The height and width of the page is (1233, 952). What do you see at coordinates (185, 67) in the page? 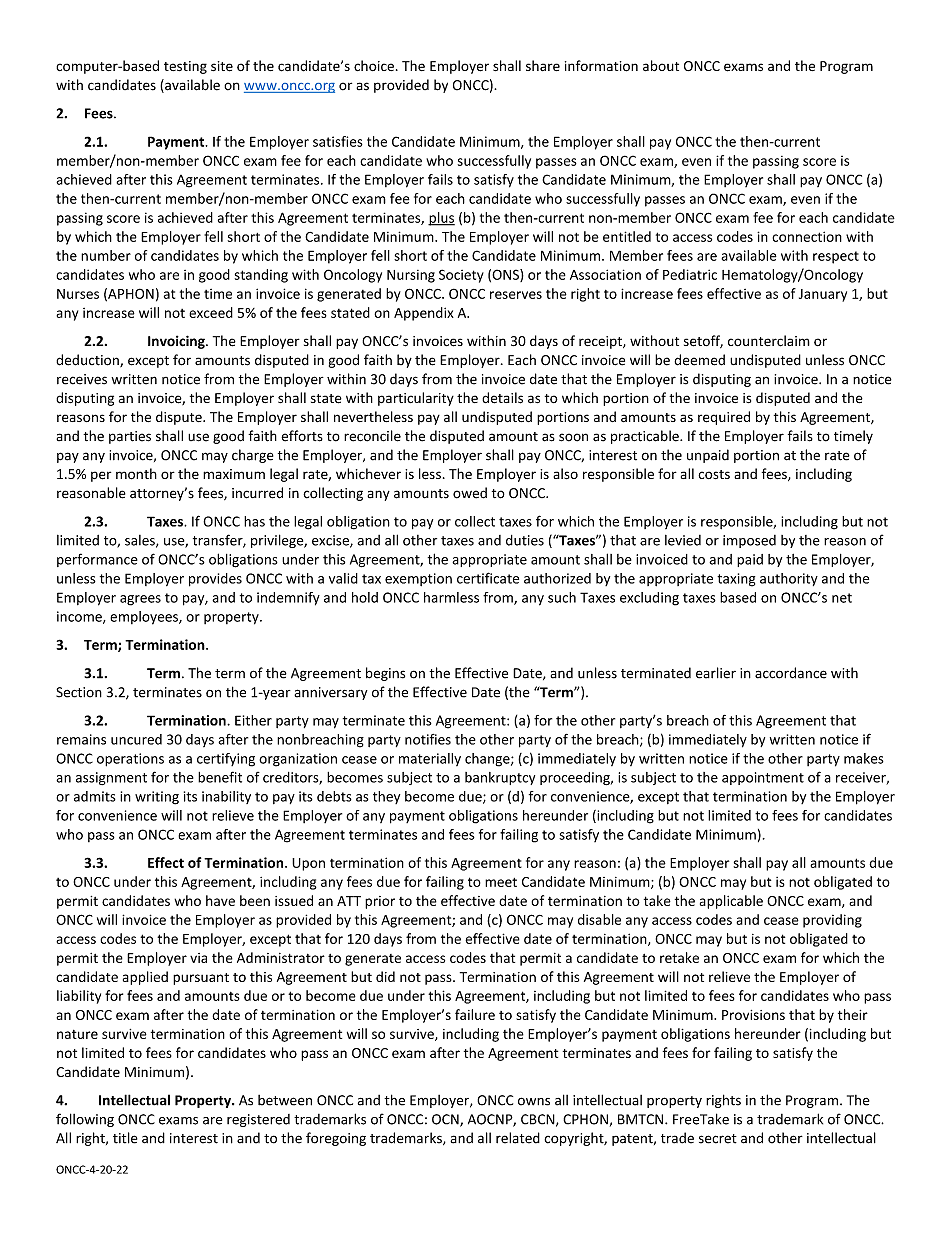
I see `testing` at bounding box center [185, 67].
